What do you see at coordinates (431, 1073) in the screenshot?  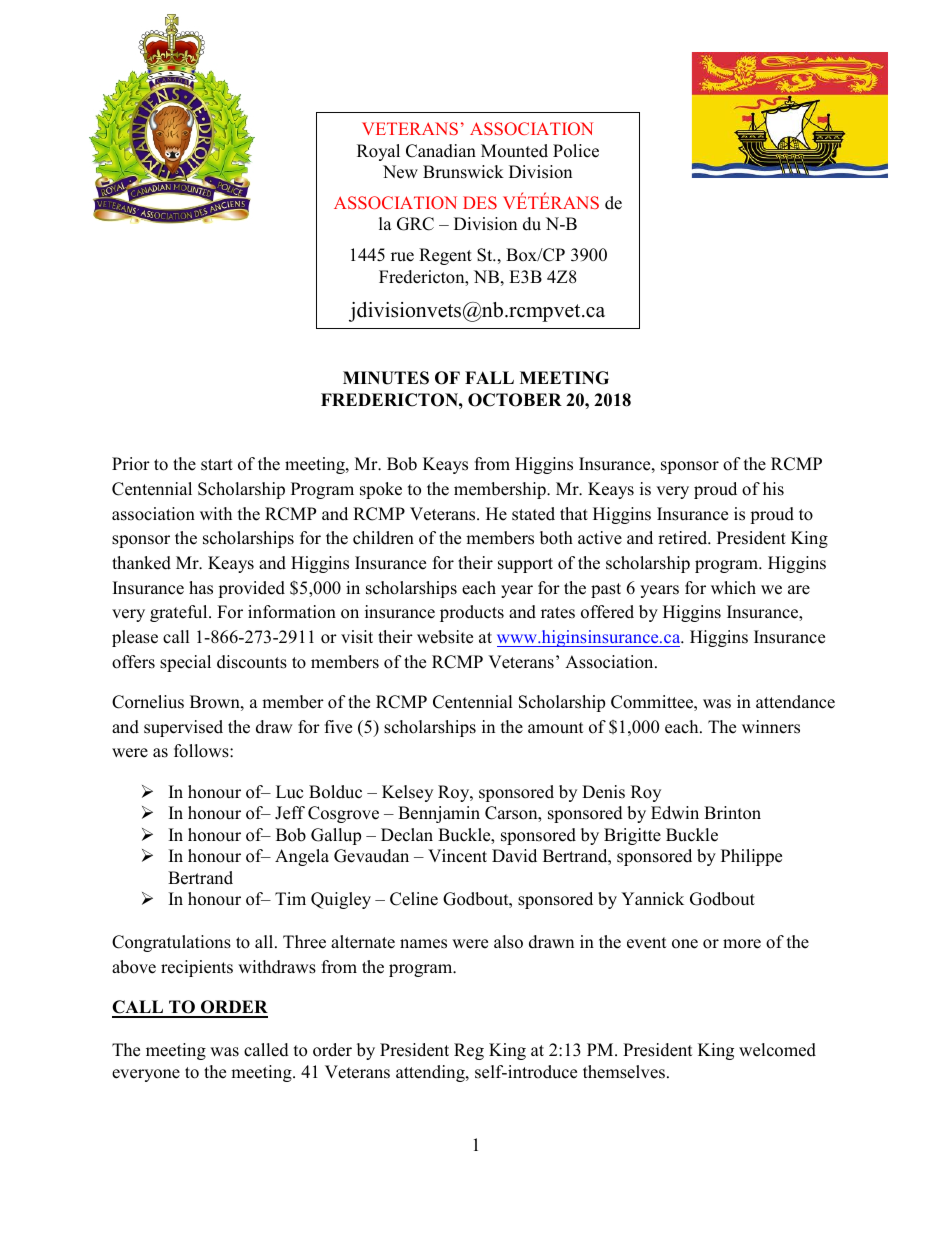 I see `attending` at bounding box center [431, 1073].
